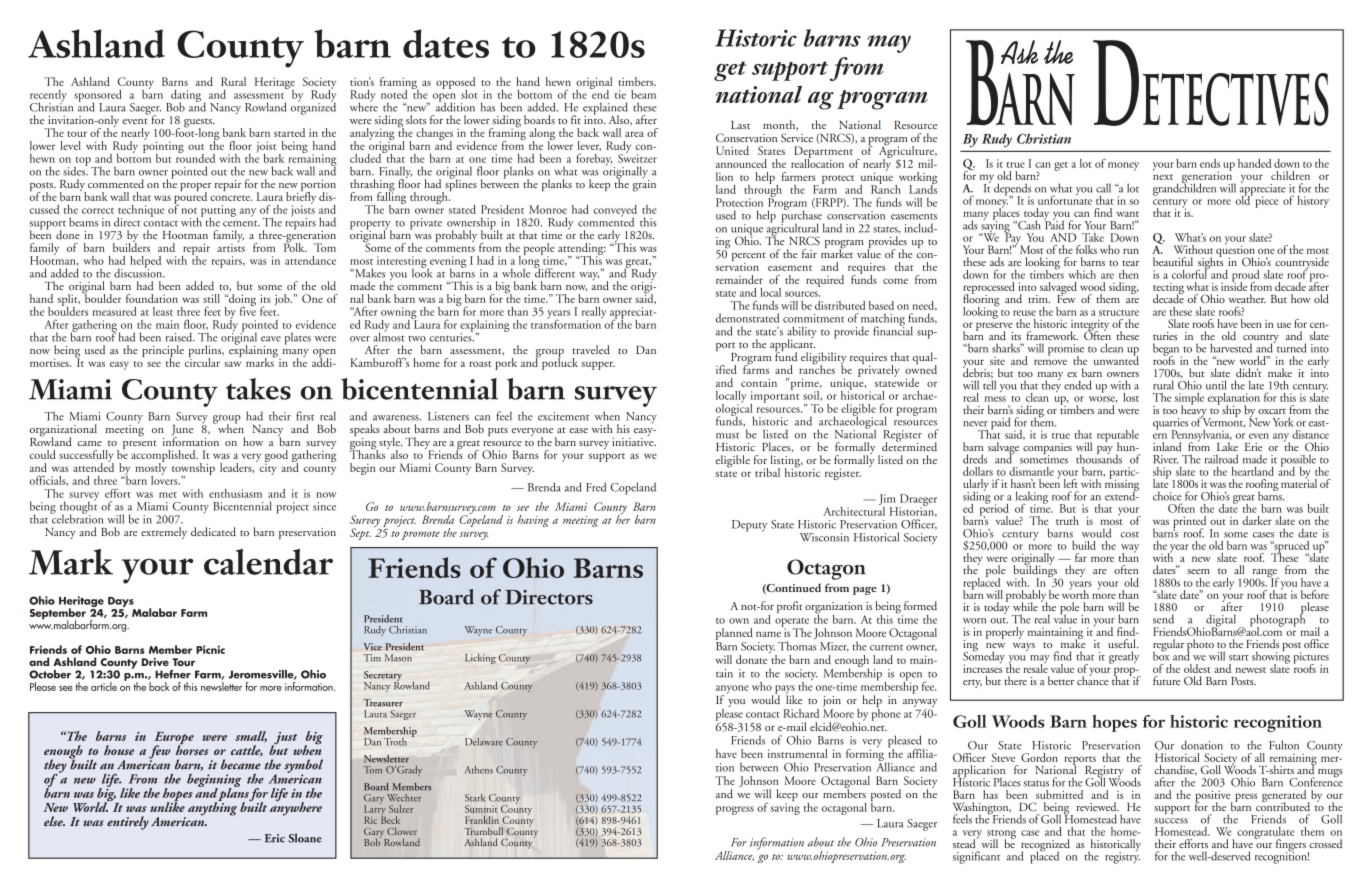 The width and height of the screenshot is (1372, 887). Describe the element at coordinates (735, 810) in the screenshot. I see `progress` at that location.
